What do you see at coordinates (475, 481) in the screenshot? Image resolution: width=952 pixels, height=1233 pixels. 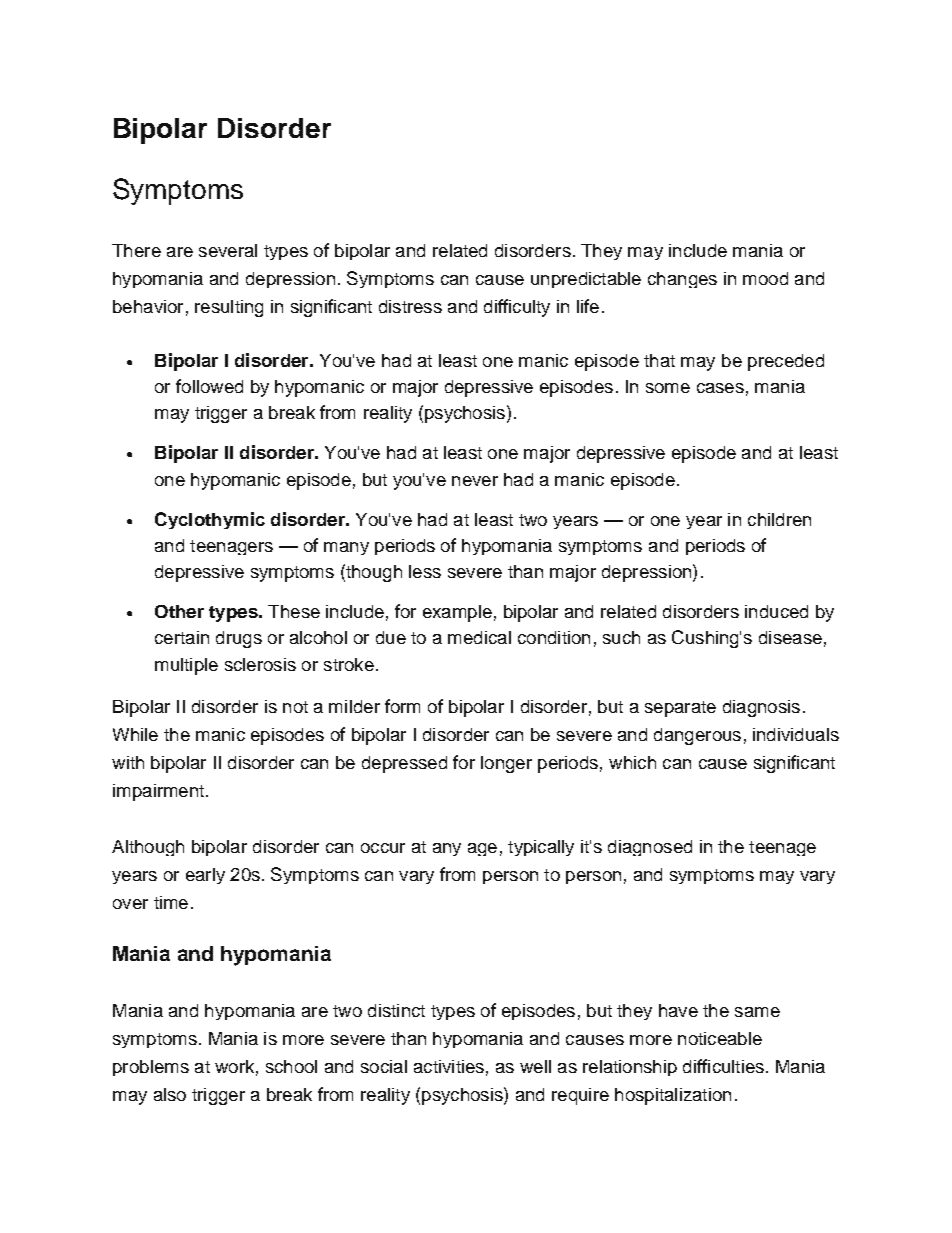 I see `never` at bounding box center [475, 481].
